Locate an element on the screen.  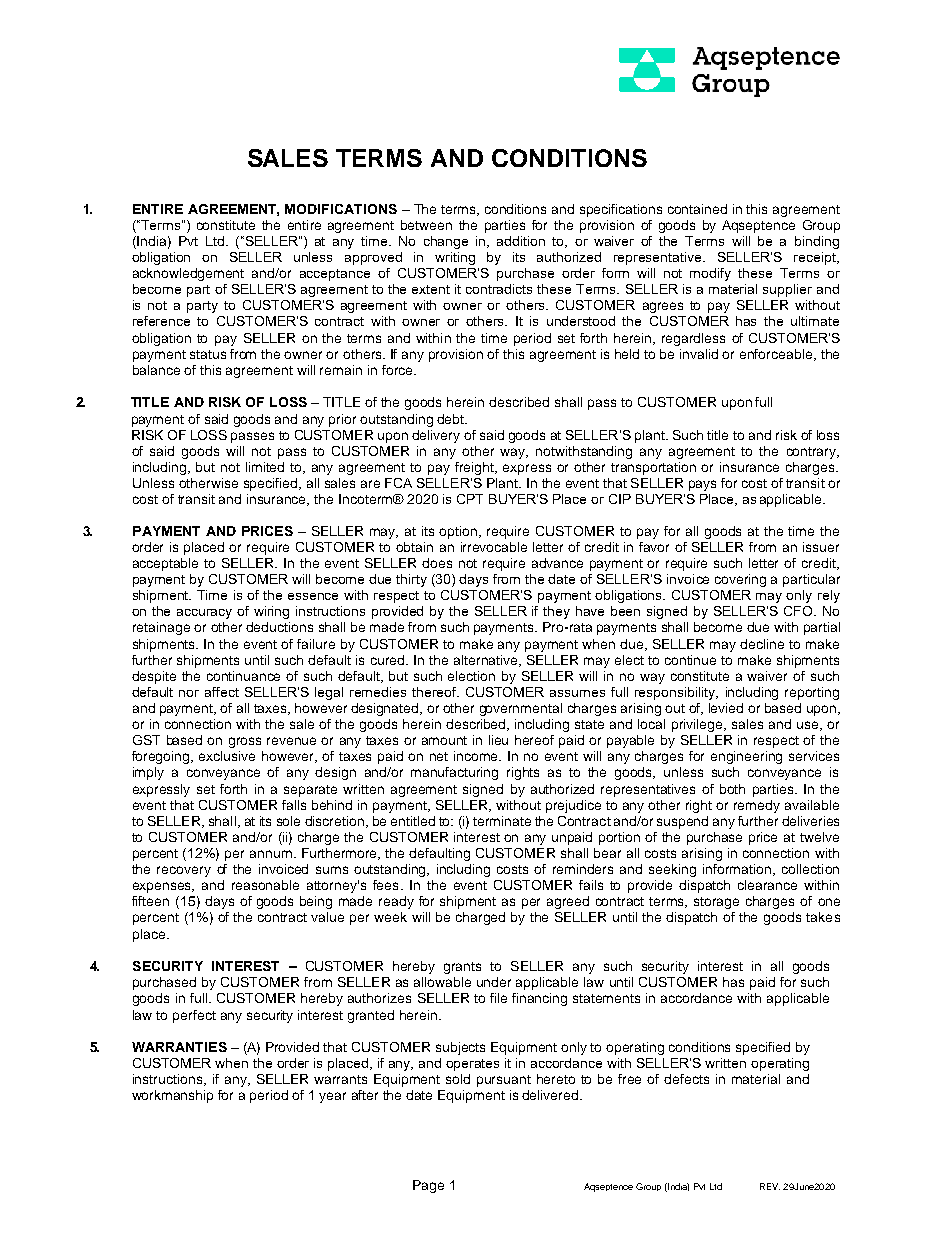
modify is located at coordinates (710, 274).
